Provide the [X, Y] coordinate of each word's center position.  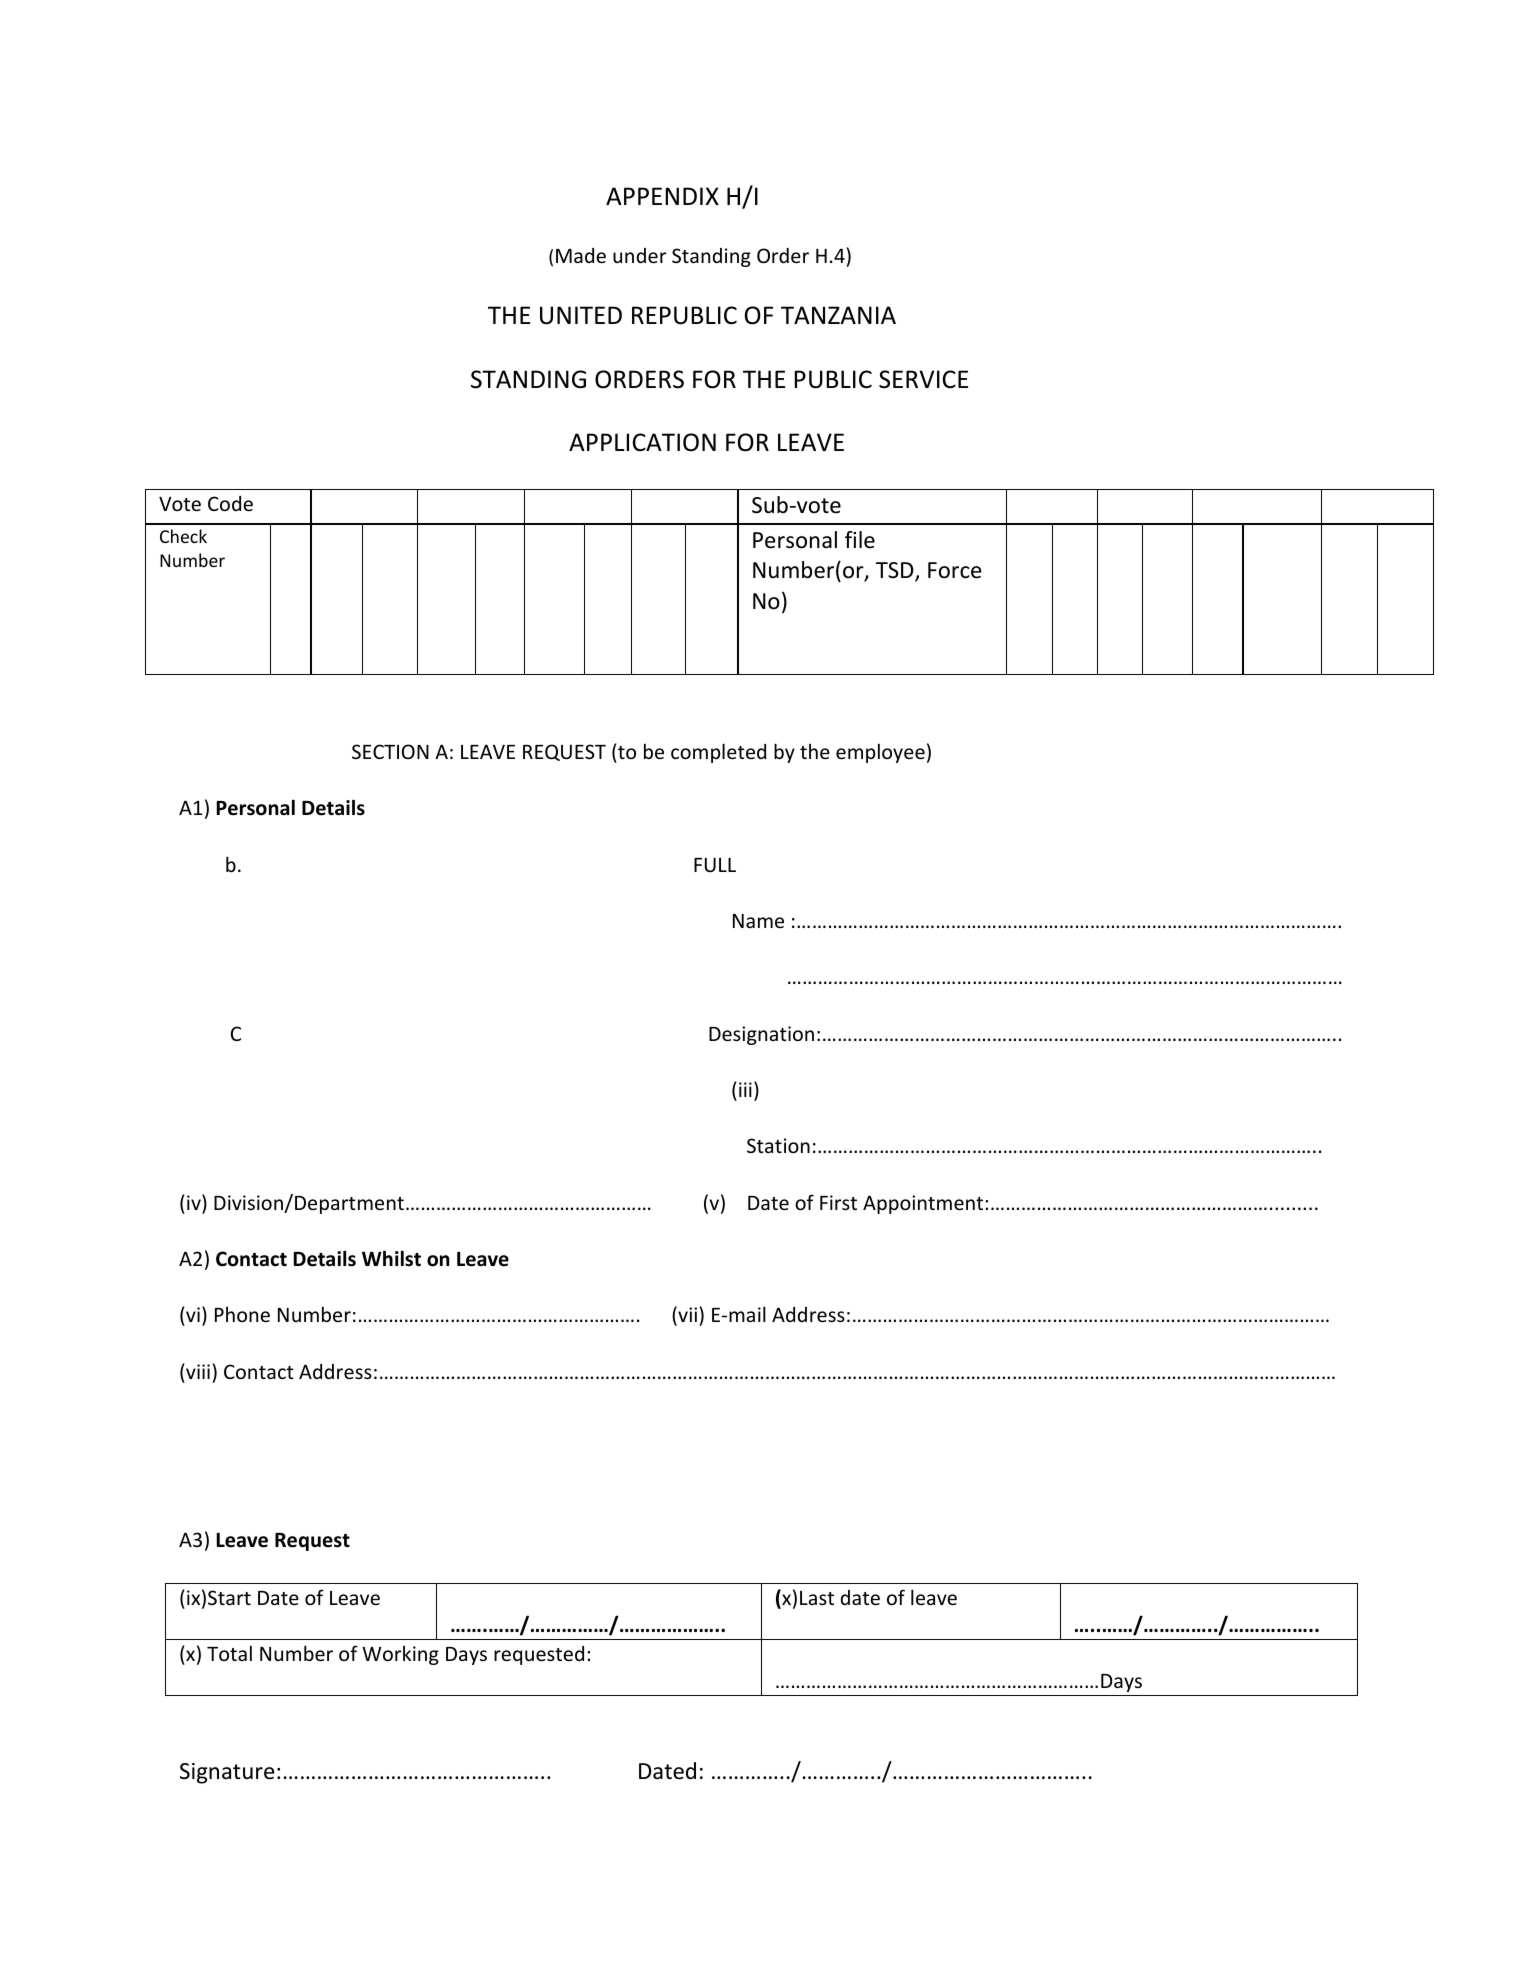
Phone [242, 1314]
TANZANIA [838, 315]
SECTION [390, 751]
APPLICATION [642, 442]
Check [183, 536]
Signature [227, 1773]
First [838, 1202]
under [639, 255]
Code [230, 503]
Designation [761, 1035]
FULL [715, 864]
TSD [896, 571]
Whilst [391, 1258]
